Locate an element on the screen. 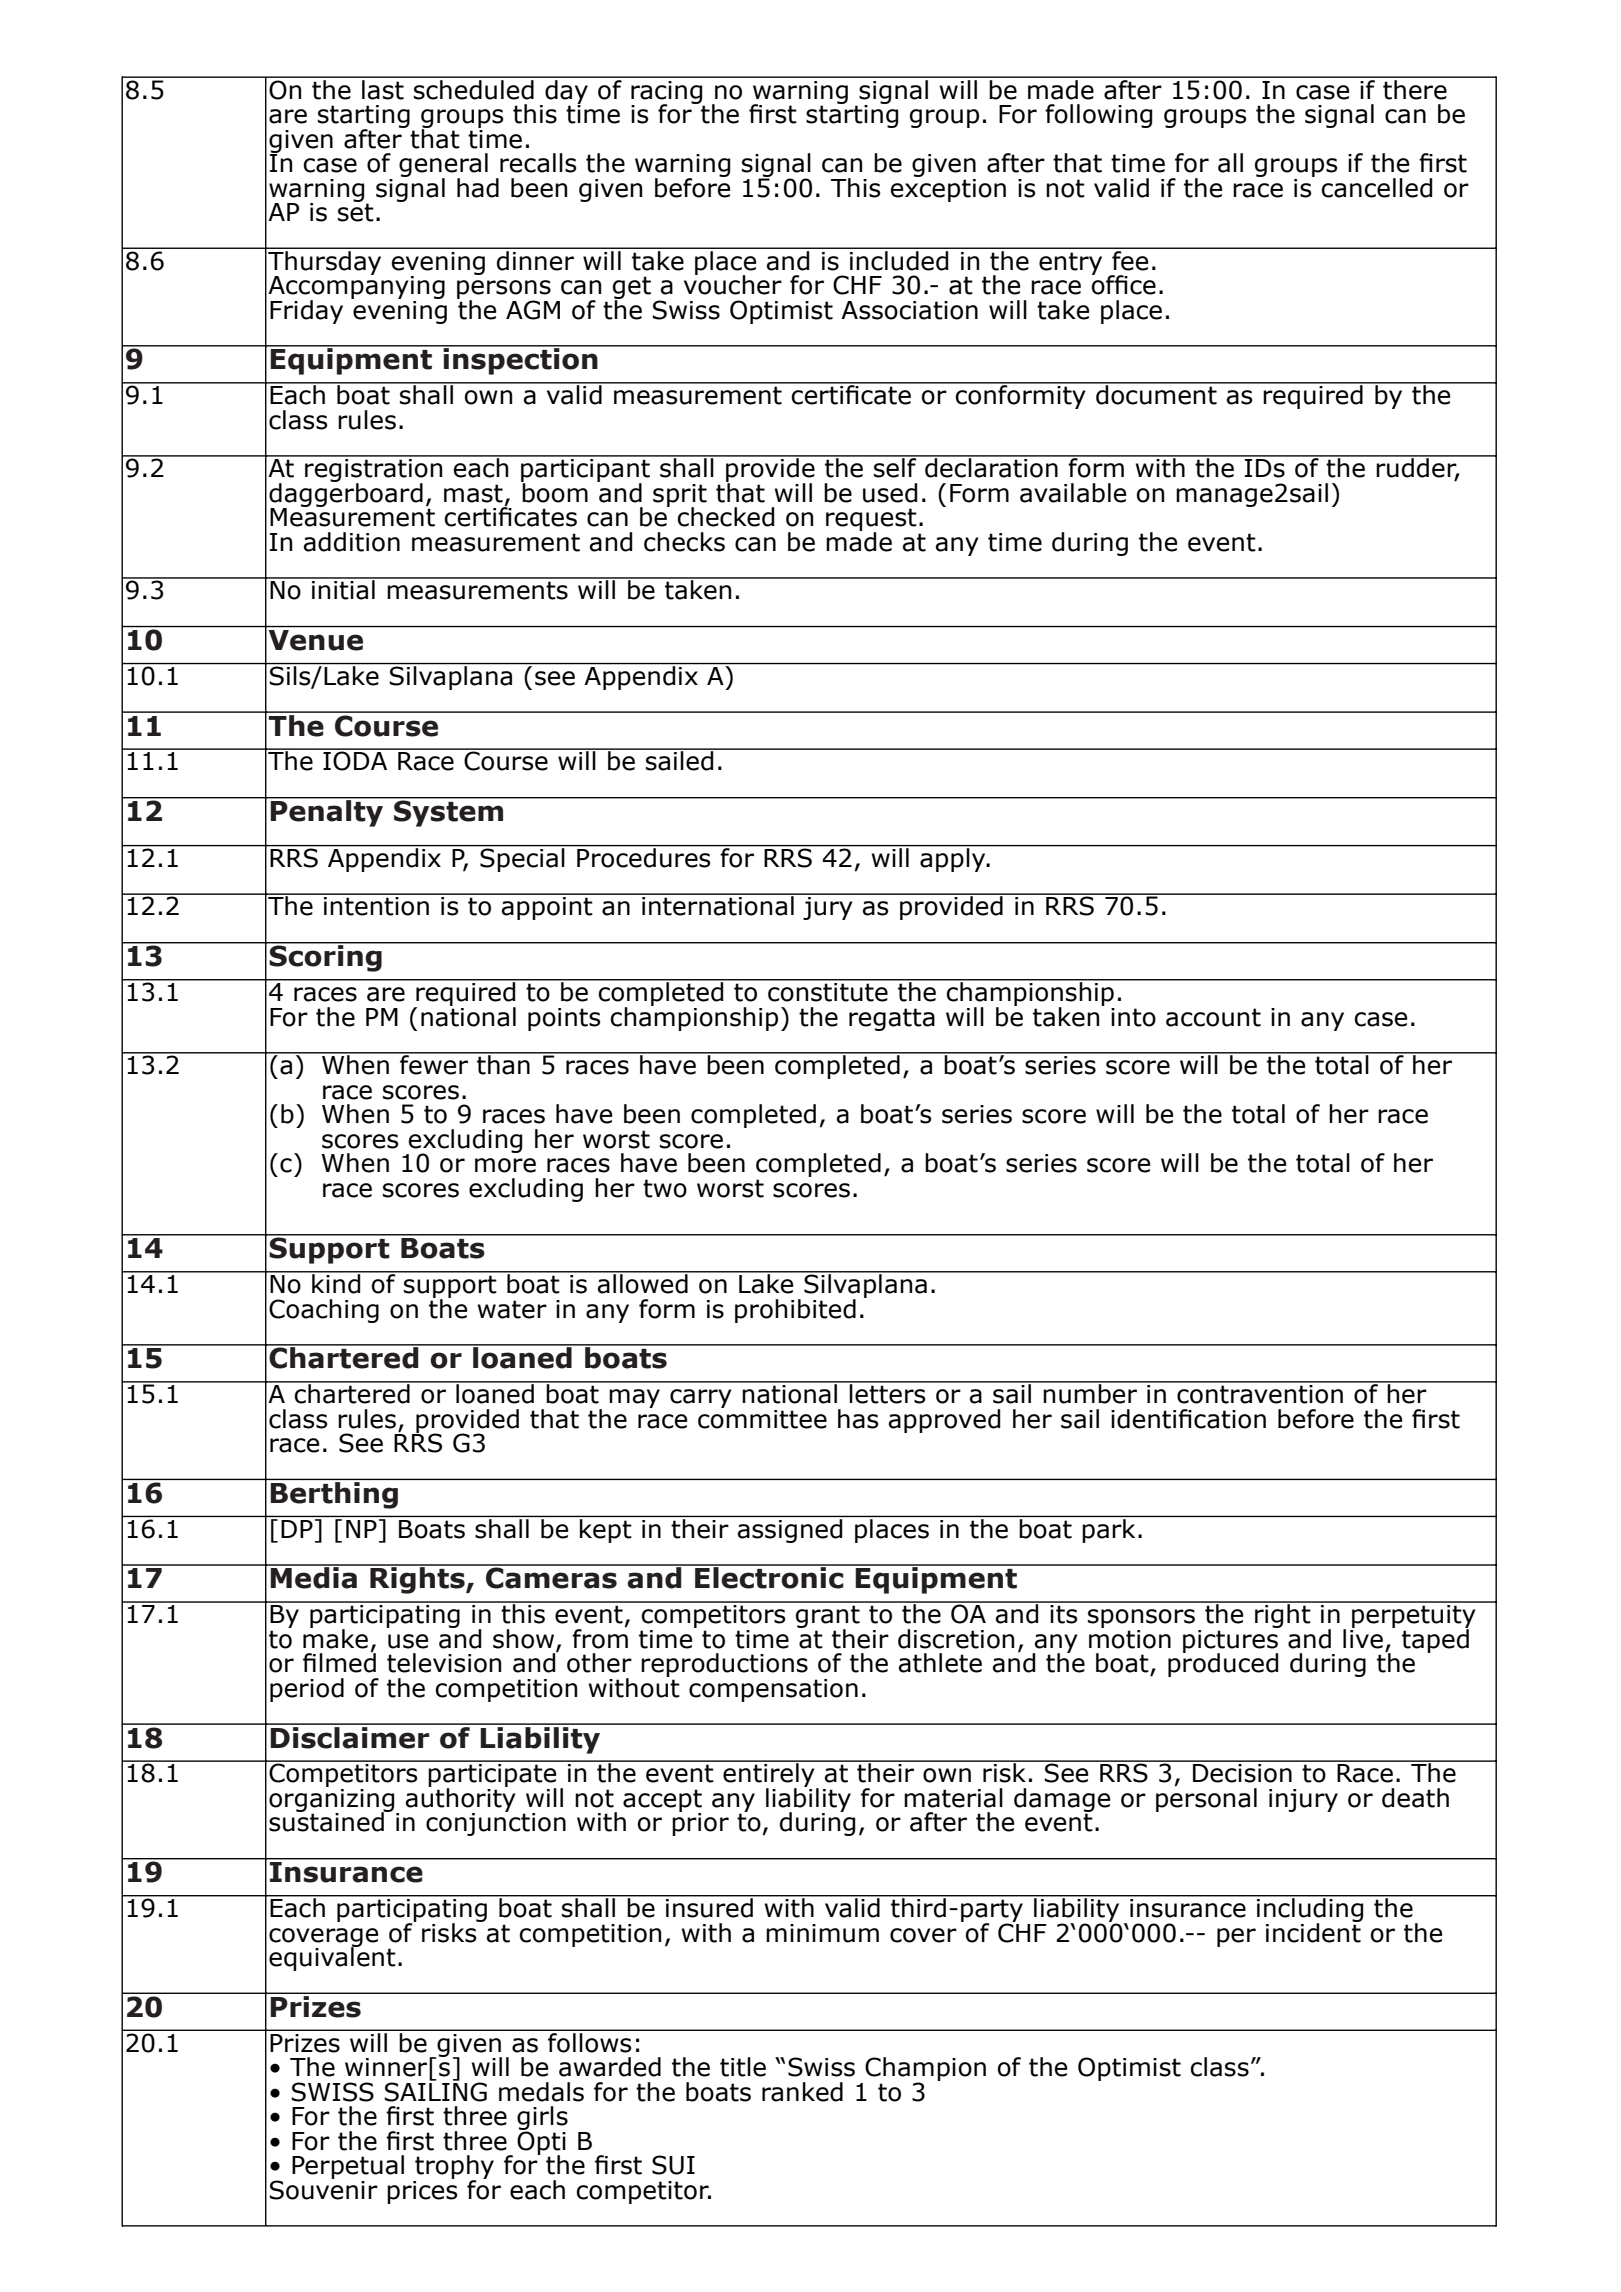 This screenshot has width=1621, height=2292. exception is located at coordinates (948, 189).
